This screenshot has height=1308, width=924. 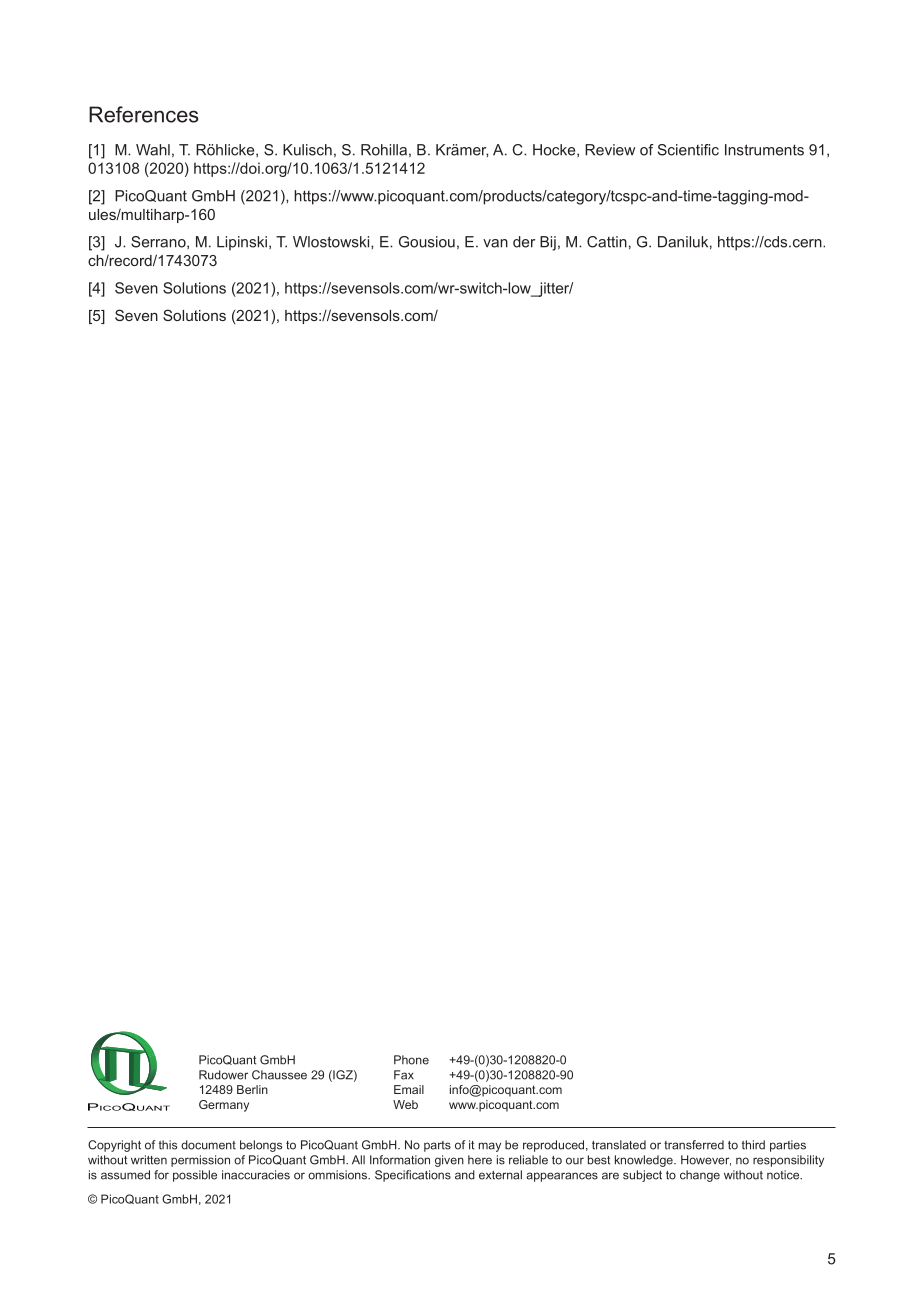 What do you see at coordinates (208, 1145) in the screenshot?
I see `document` at bounding box center [208, 1145].
